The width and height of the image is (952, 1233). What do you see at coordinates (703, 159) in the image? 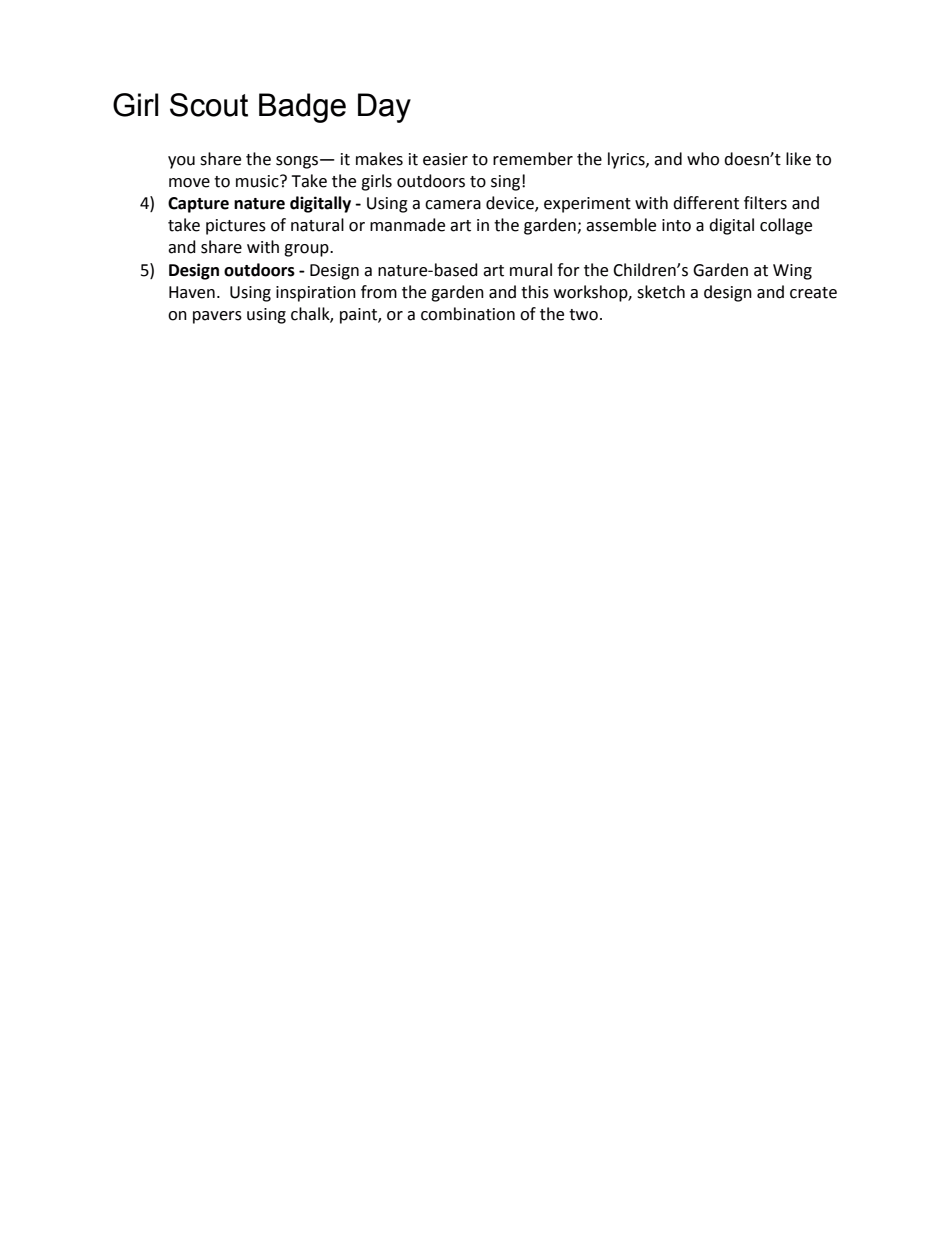
I see `who` at bounding box center [703, 159].
